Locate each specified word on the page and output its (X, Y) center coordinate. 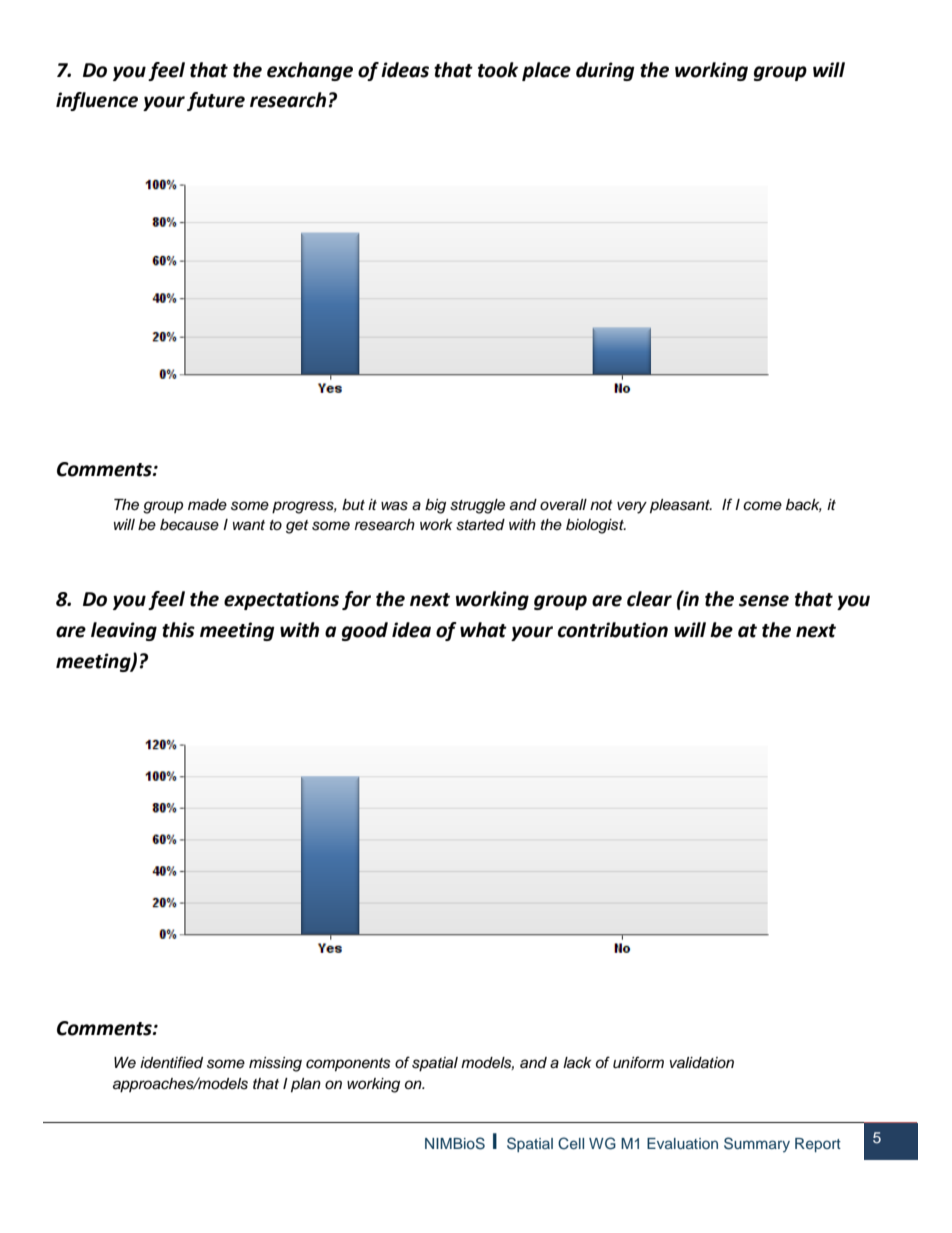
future (216, 101)
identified (171, 1062)
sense (764, 601)
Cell (571, 1143)
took (498, 70)
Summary (757, 1144)
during (605, 71)
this (178, 630)
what (483, 630)
